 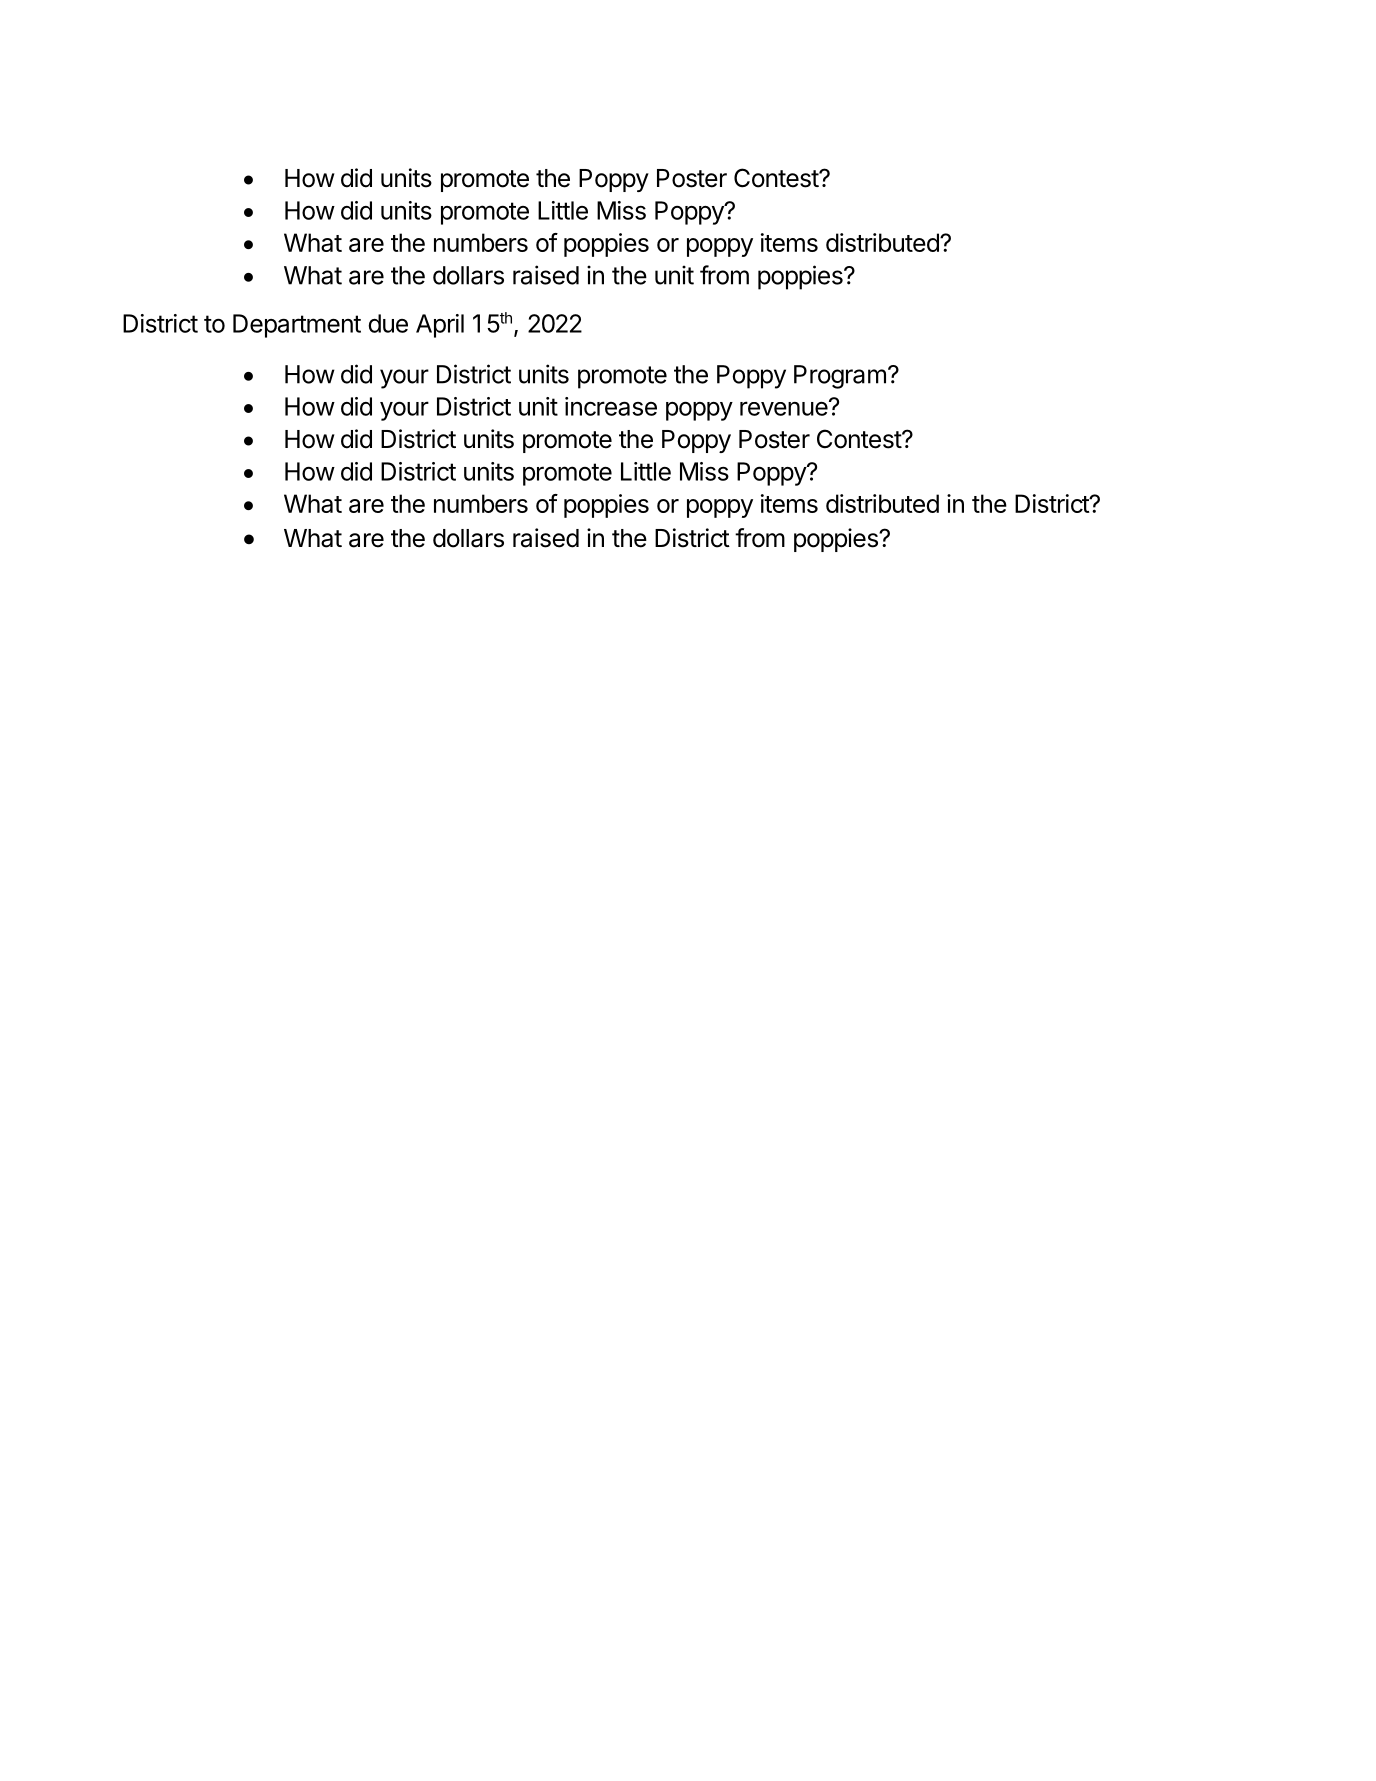 What do you see at coordinates (784, 408) in the image?
I see `revenue` at bounding box center [784, 408].
